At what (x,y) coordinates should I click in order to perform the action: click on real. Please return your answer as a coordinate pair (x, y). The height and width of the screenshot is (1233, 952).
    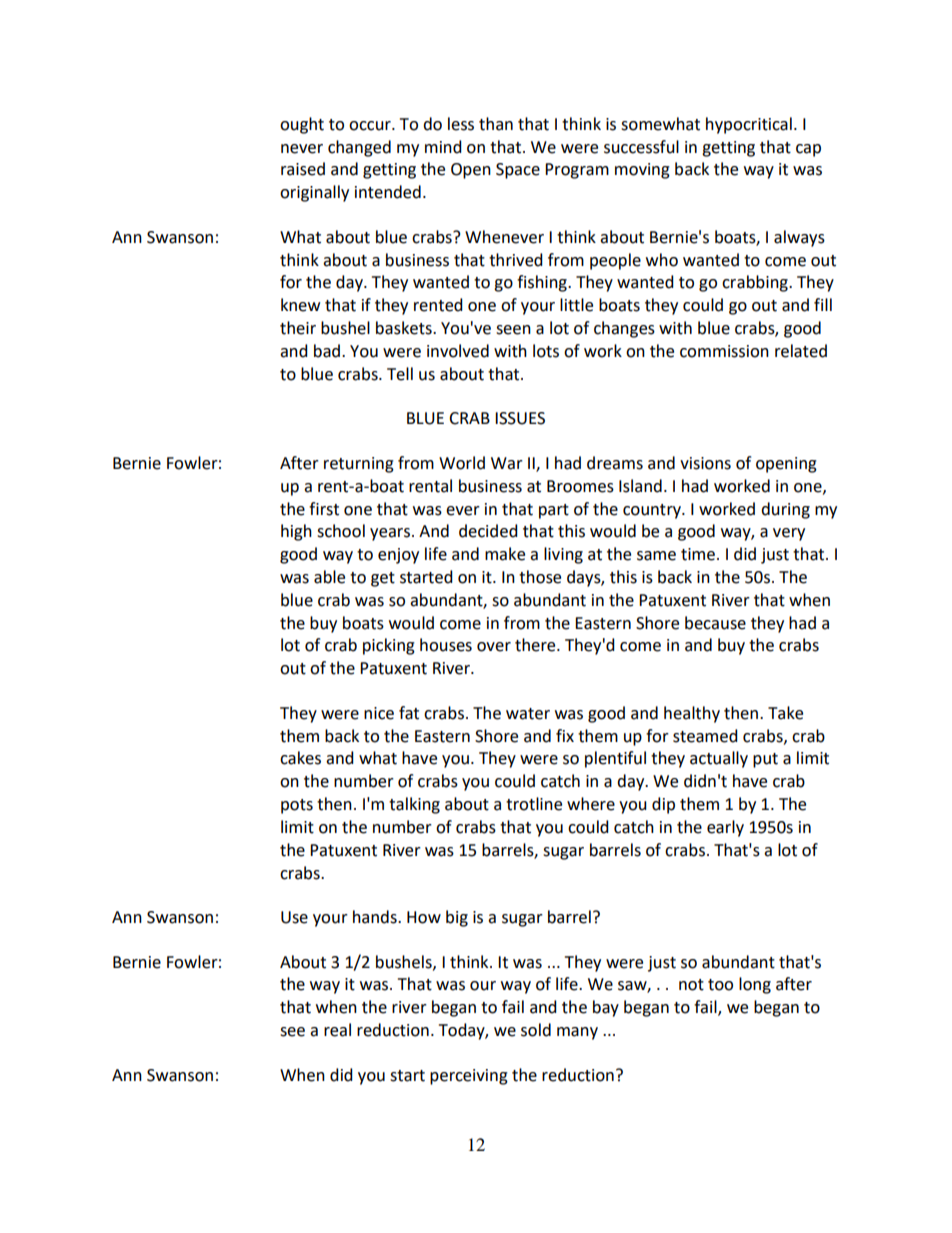
    Looking at the image, I should click on (337, 1030).
